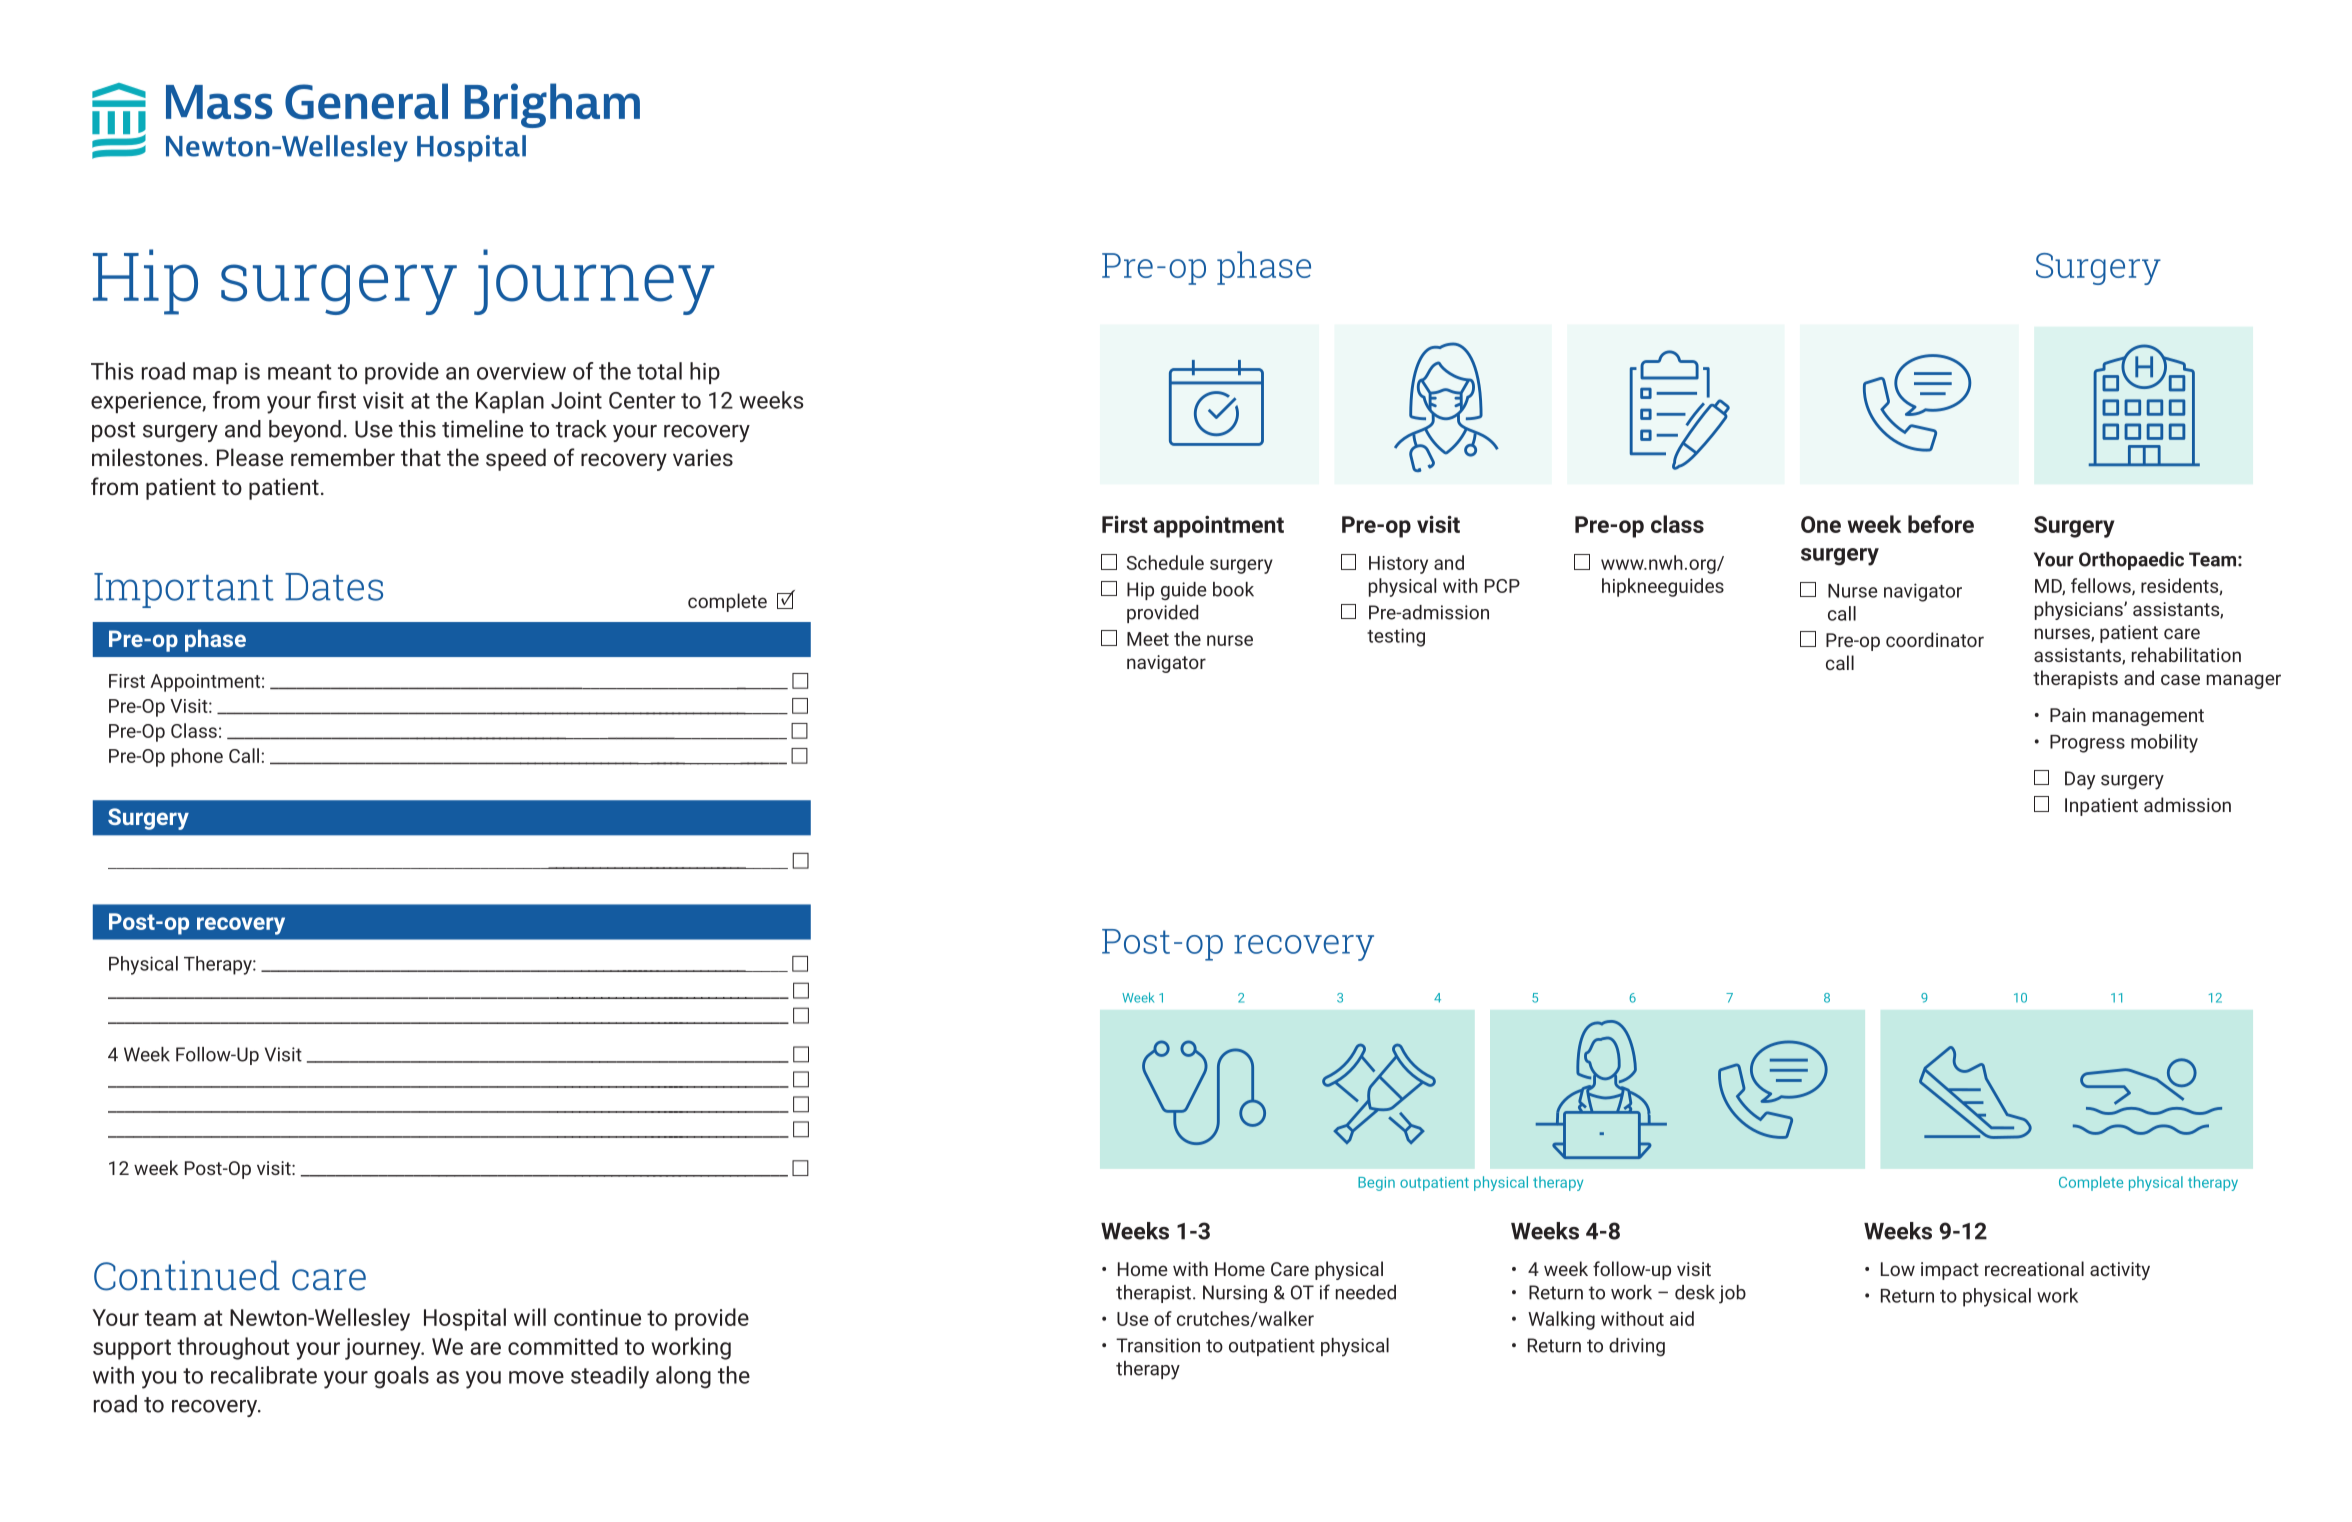 This screenshot has width=2352, height=1522. I want to click on Pain, so click(2068, 715).
